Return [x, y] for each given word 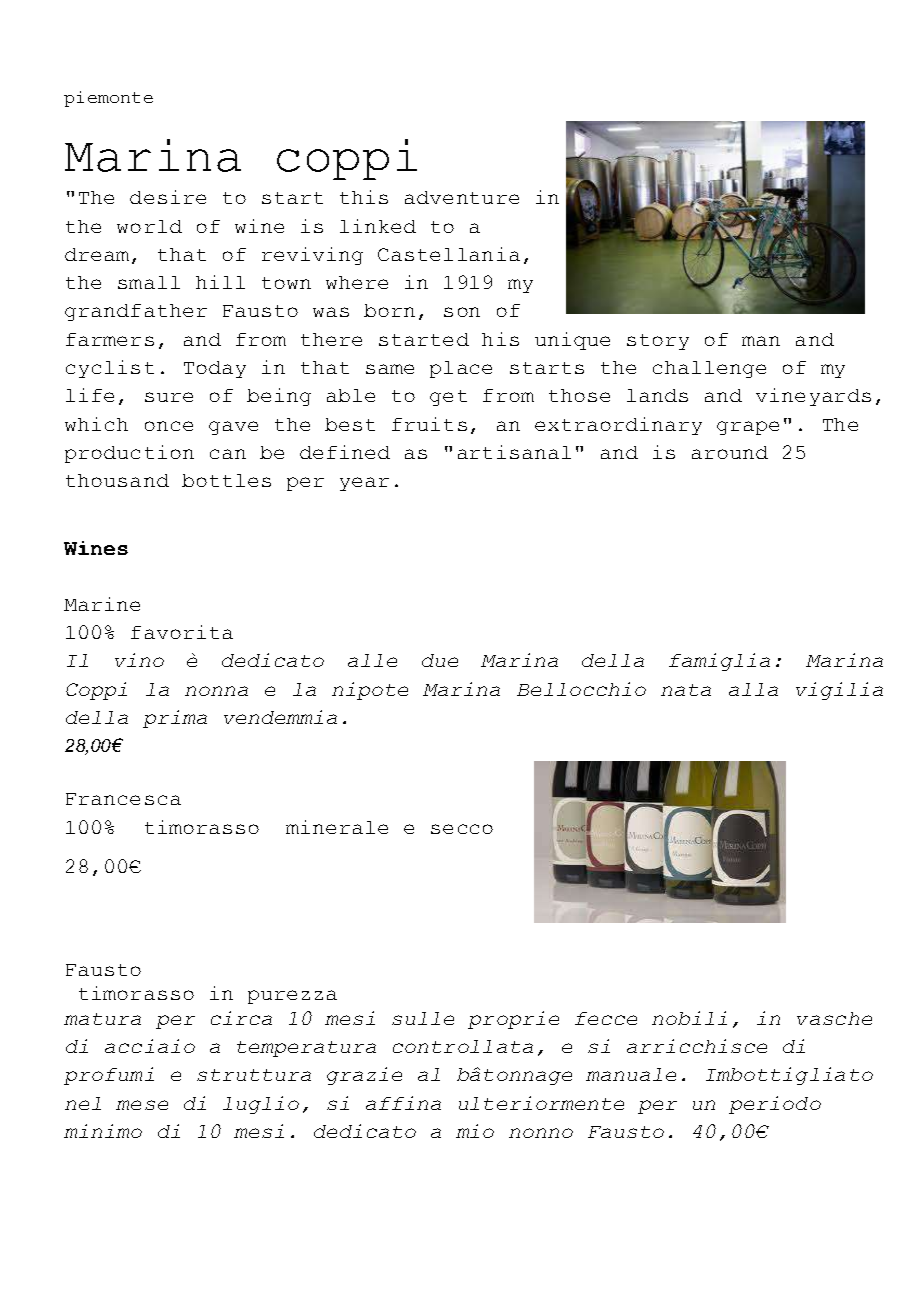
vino [139, 660]
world [149, 226]
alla [753, 689]
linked [378, 226]
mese [142, 1105]
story [658, 342]
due [440, 660]
